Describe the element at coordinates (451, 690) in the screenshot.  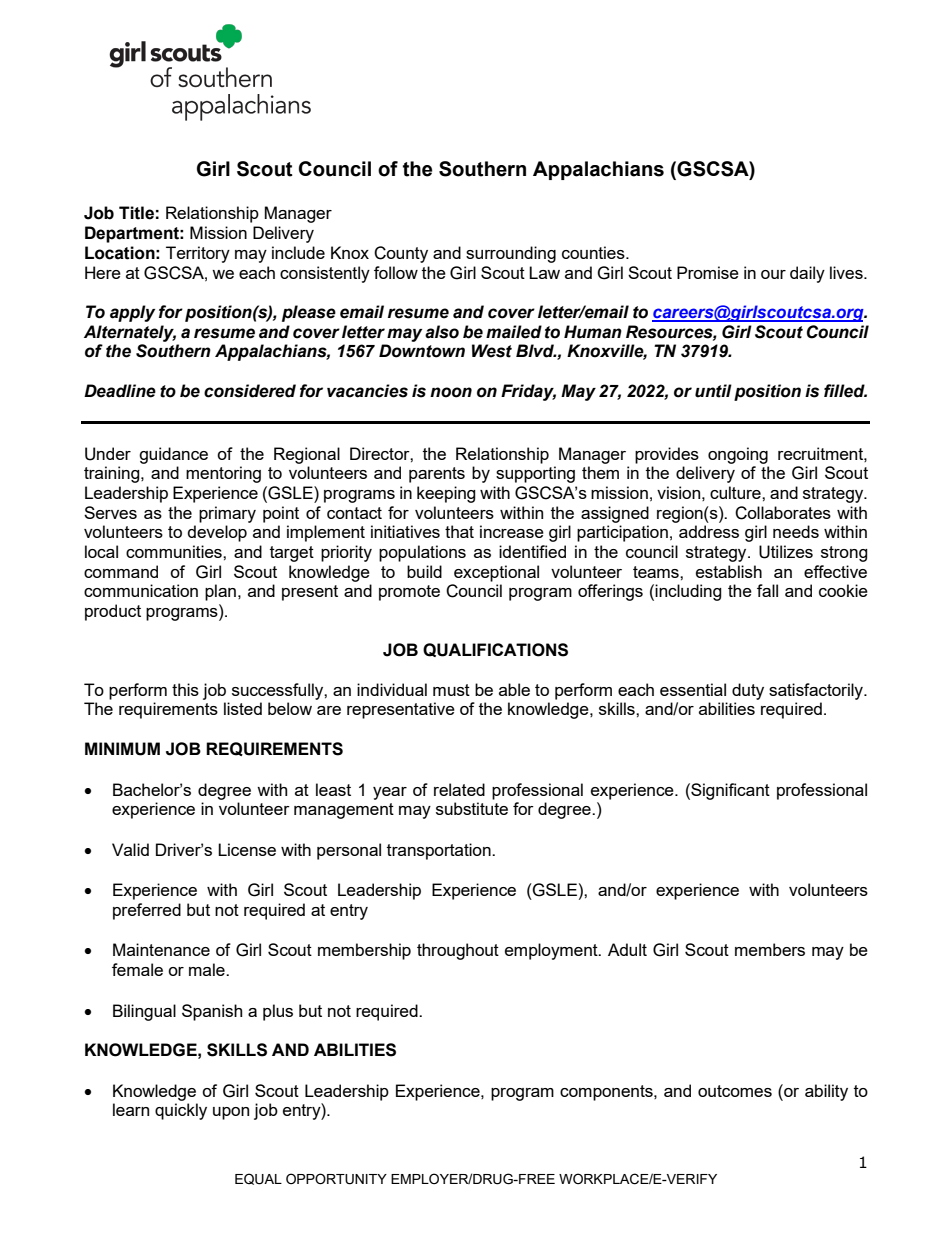
I see `must` at that location.
